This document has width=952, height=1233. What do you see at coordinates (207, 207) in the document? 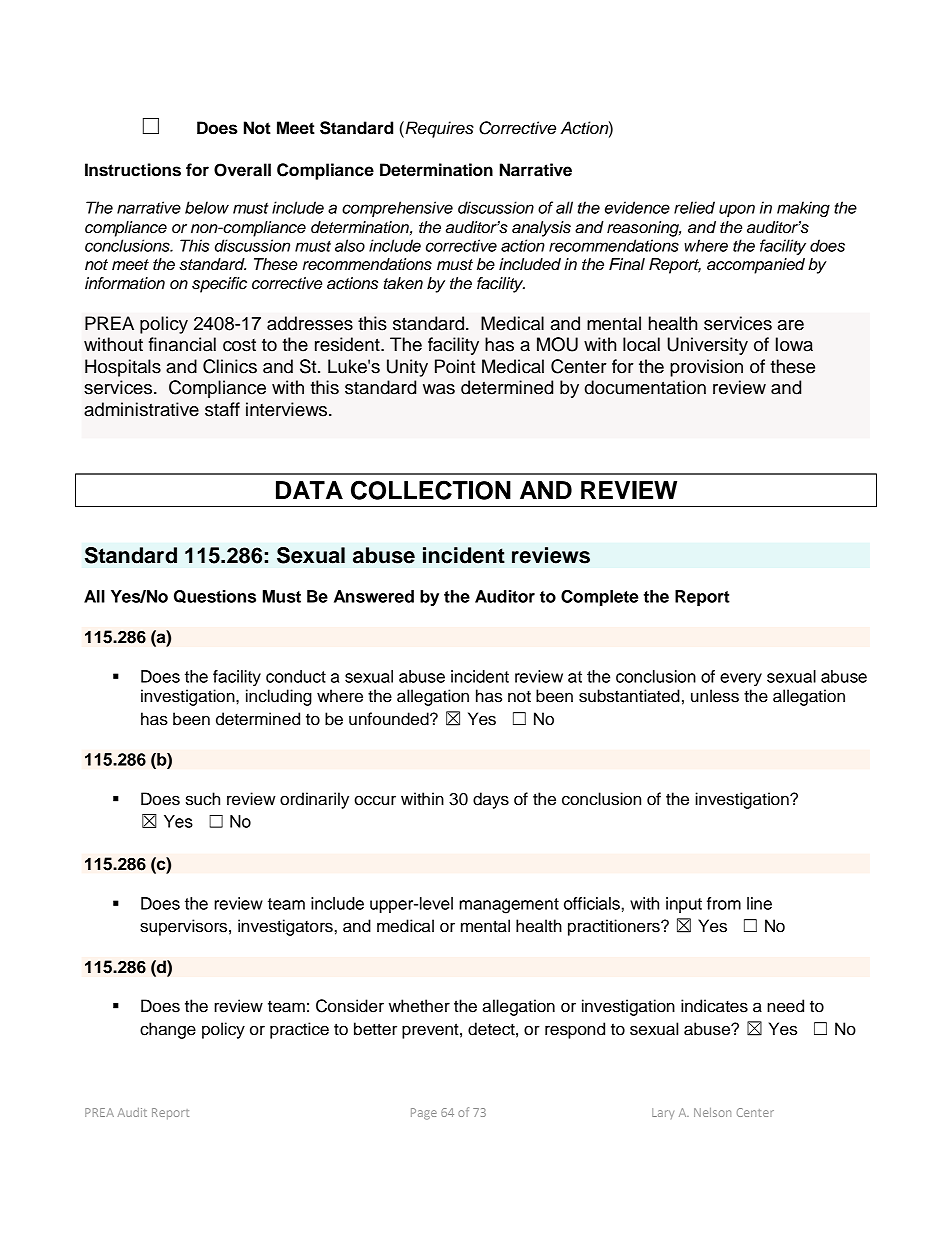
I see `below` at bounding box center [207, 207].
